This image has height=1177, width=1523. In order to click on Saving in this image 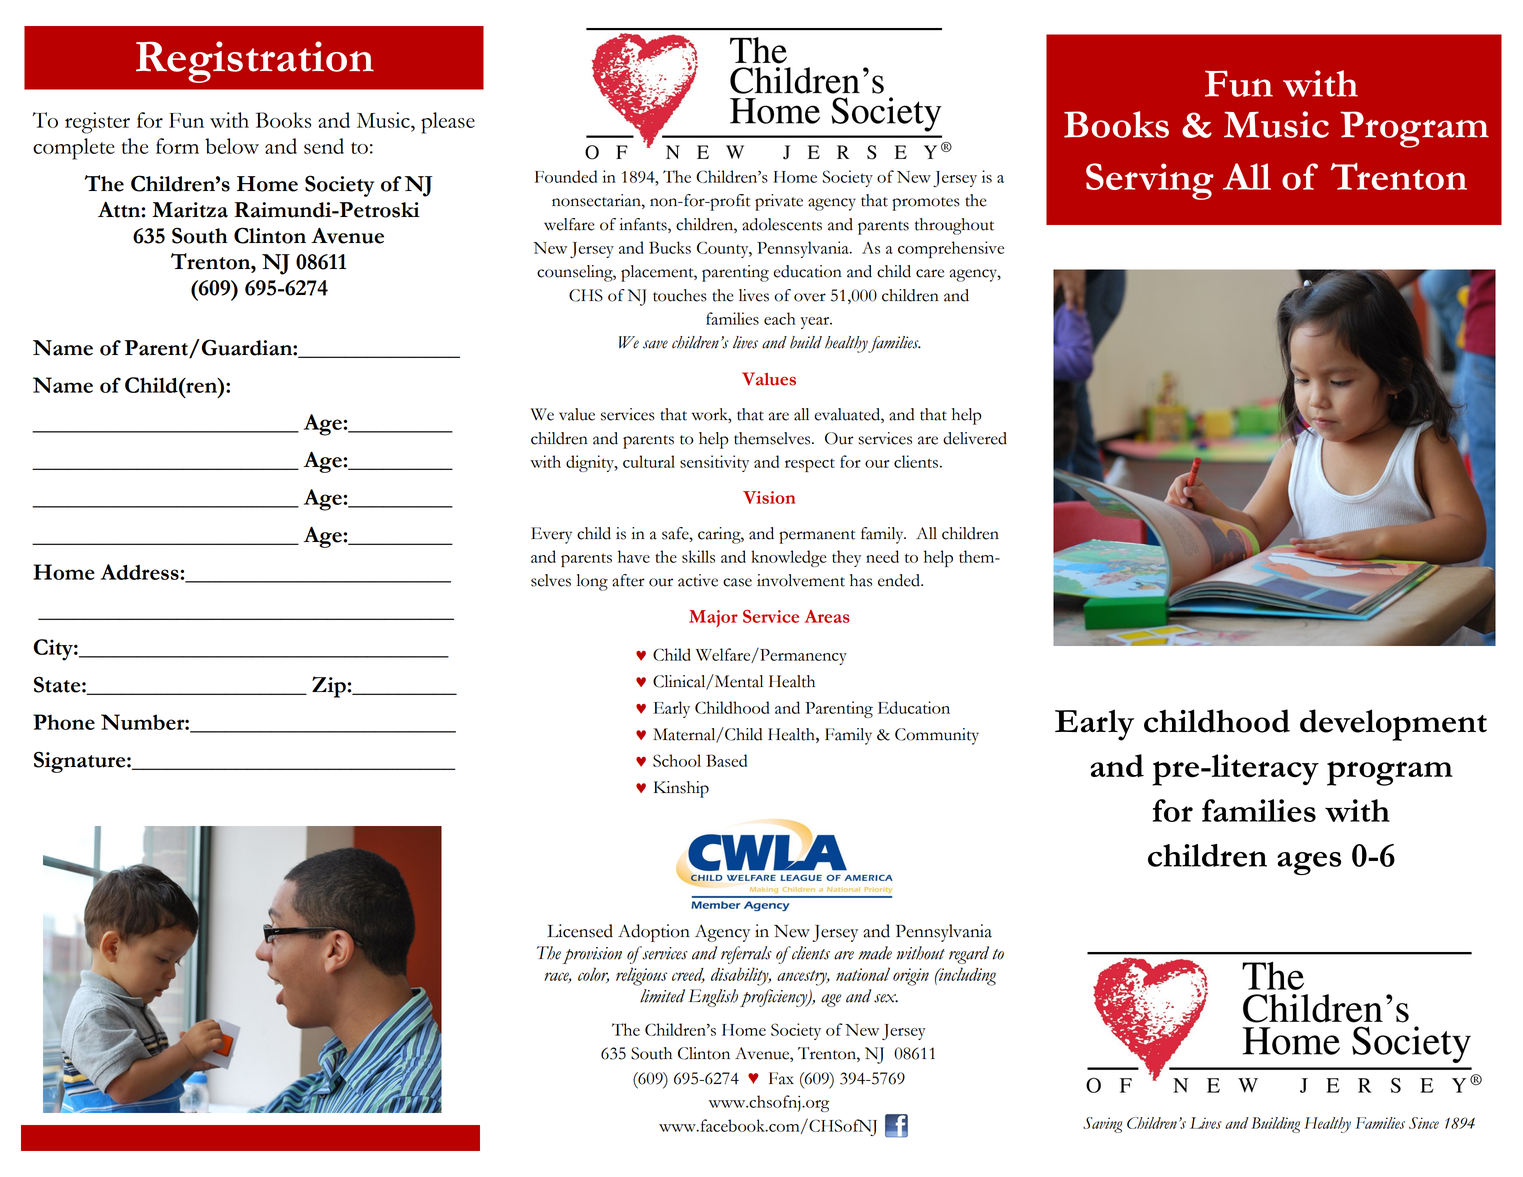, I will do `click(1102, 1125)`.
